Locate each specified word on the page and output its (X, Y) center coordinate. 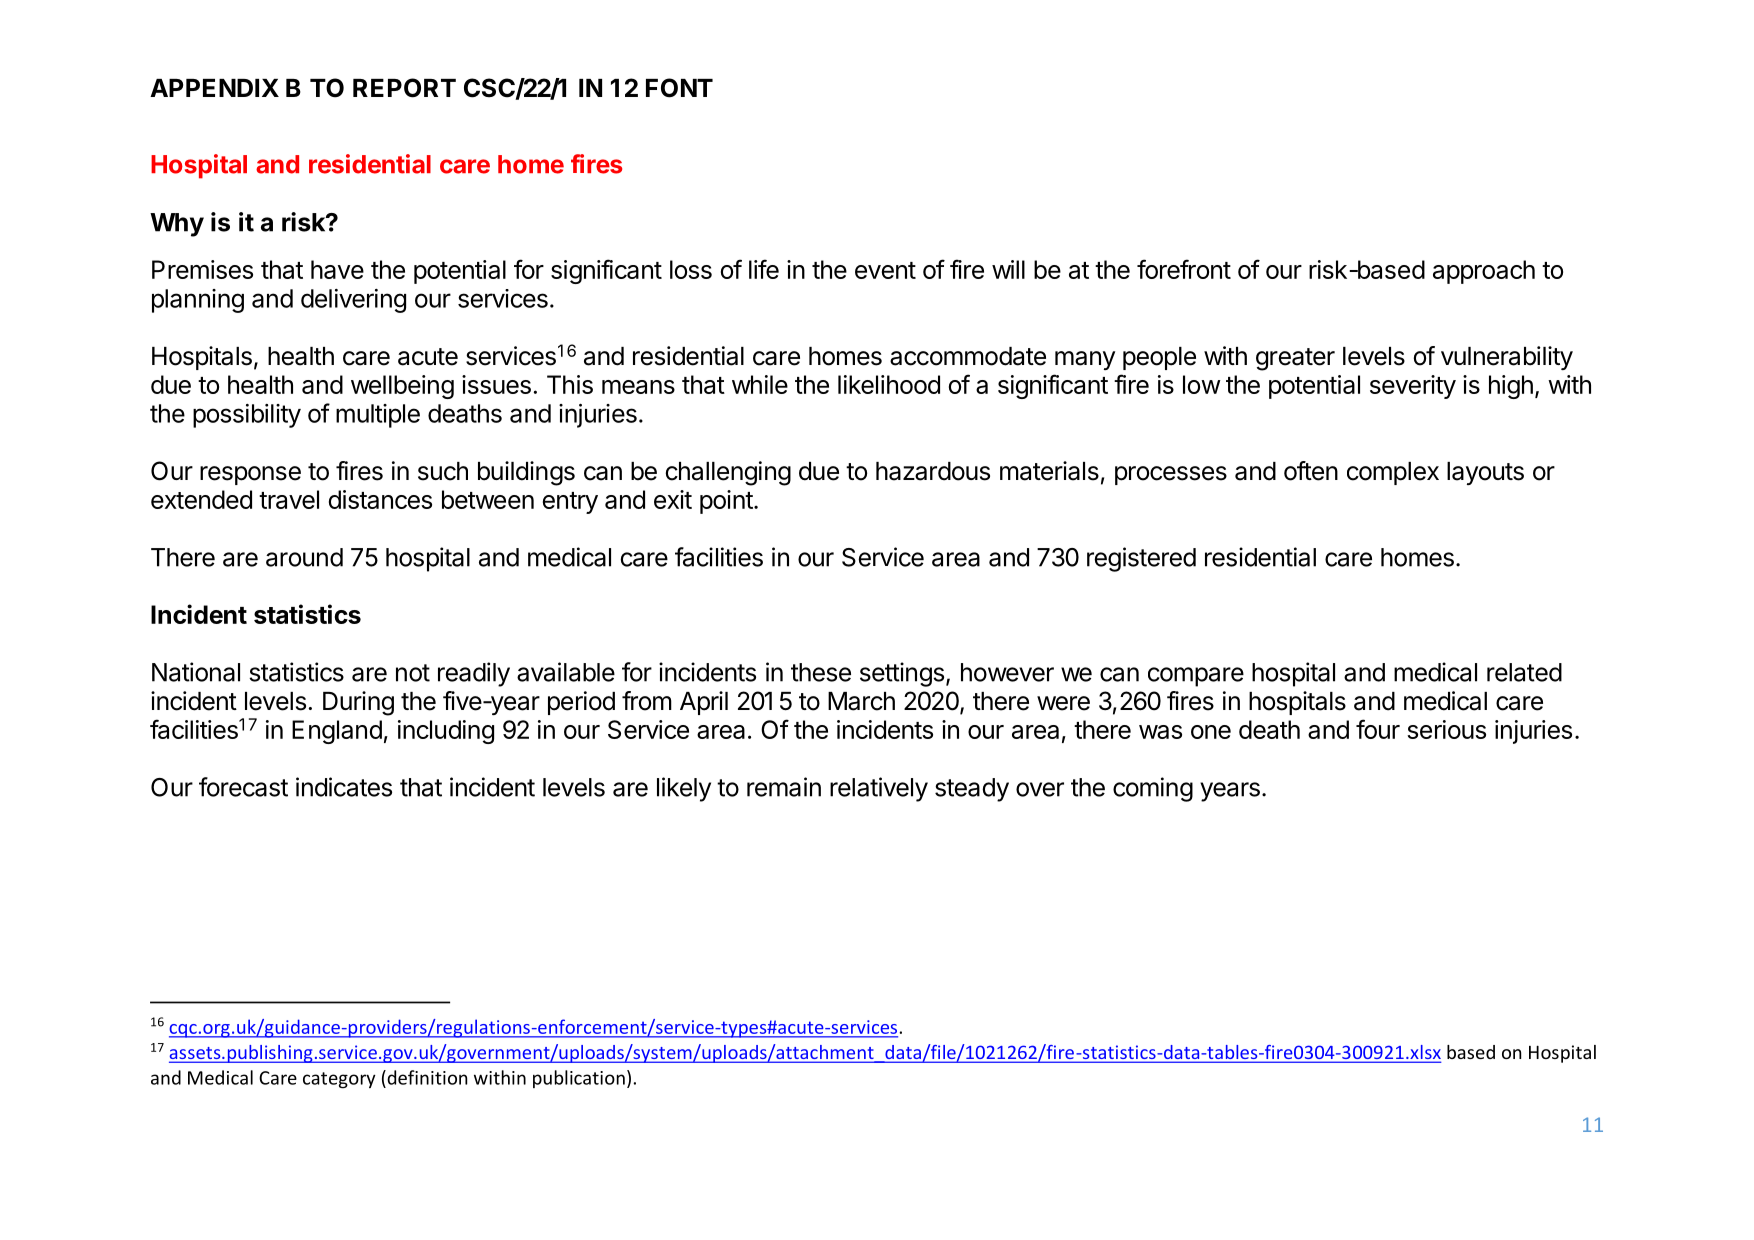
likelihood (889, 384)
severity (1413, 387)
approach (1484, 272)
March (861, 701)
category (339, 1080)
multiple (378, 416)
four (1378, 729)
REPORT (404, 88)
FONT (679, 88)
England (337, 732)
